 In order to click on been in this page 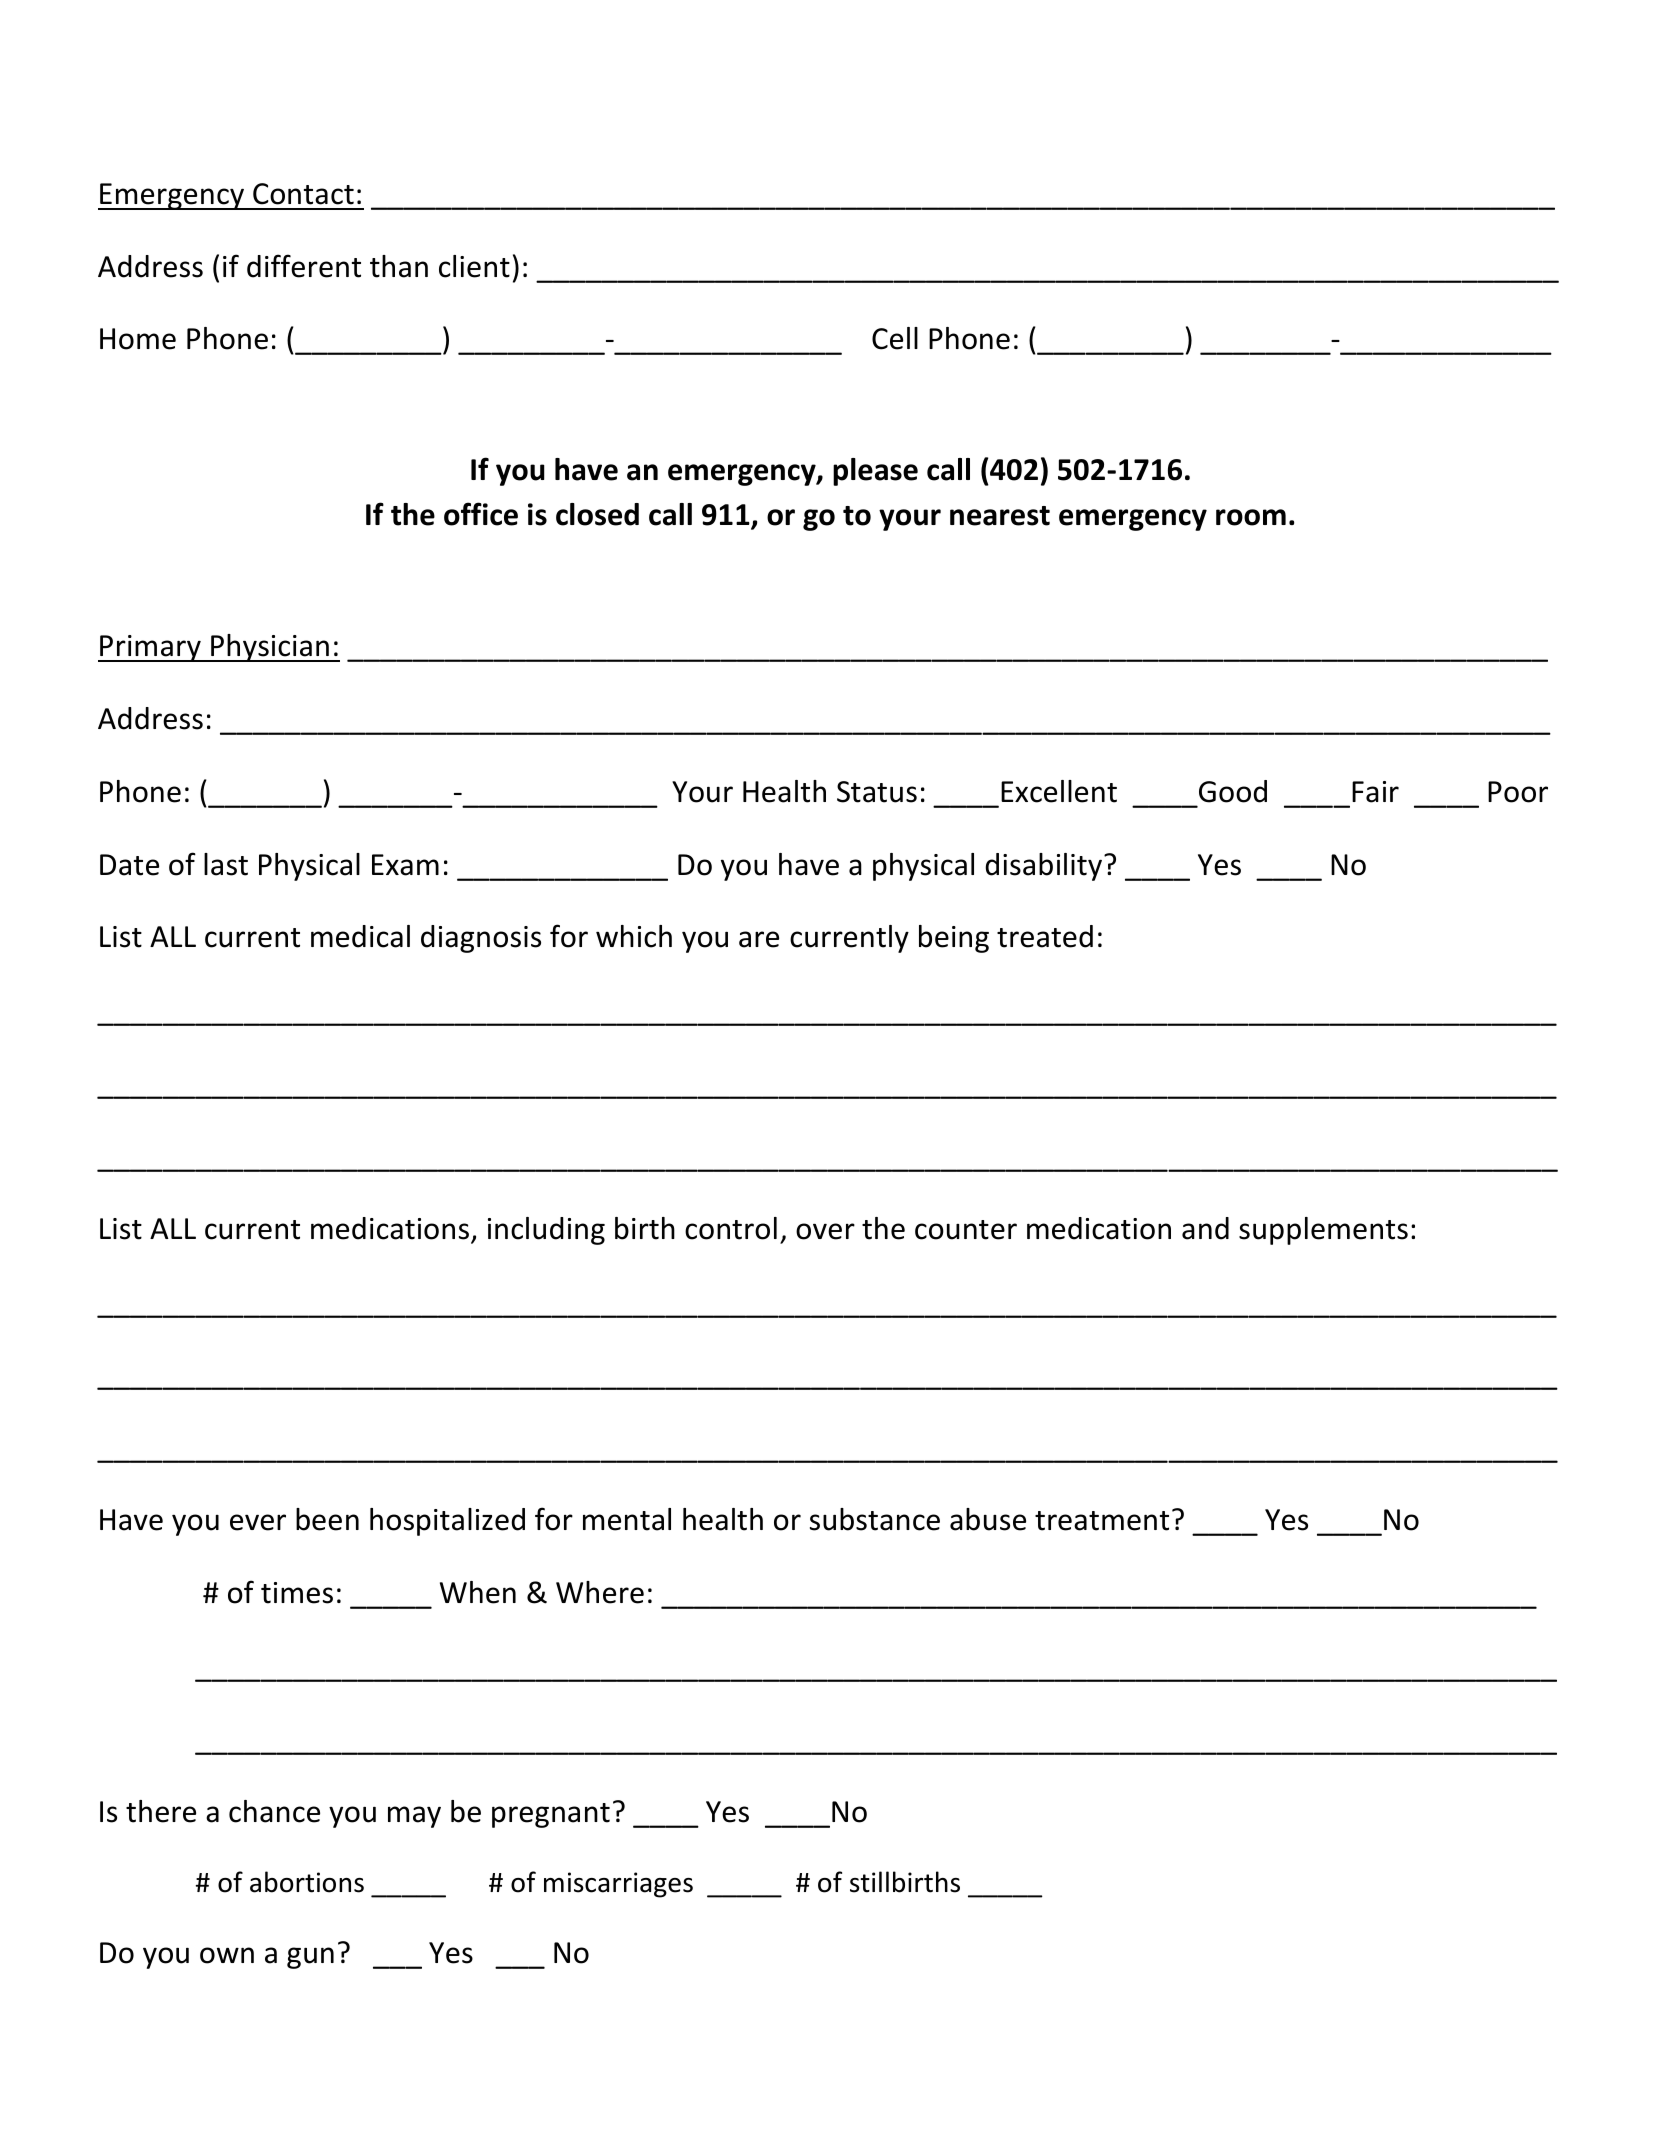, I will do `click(327, 1519)`.
